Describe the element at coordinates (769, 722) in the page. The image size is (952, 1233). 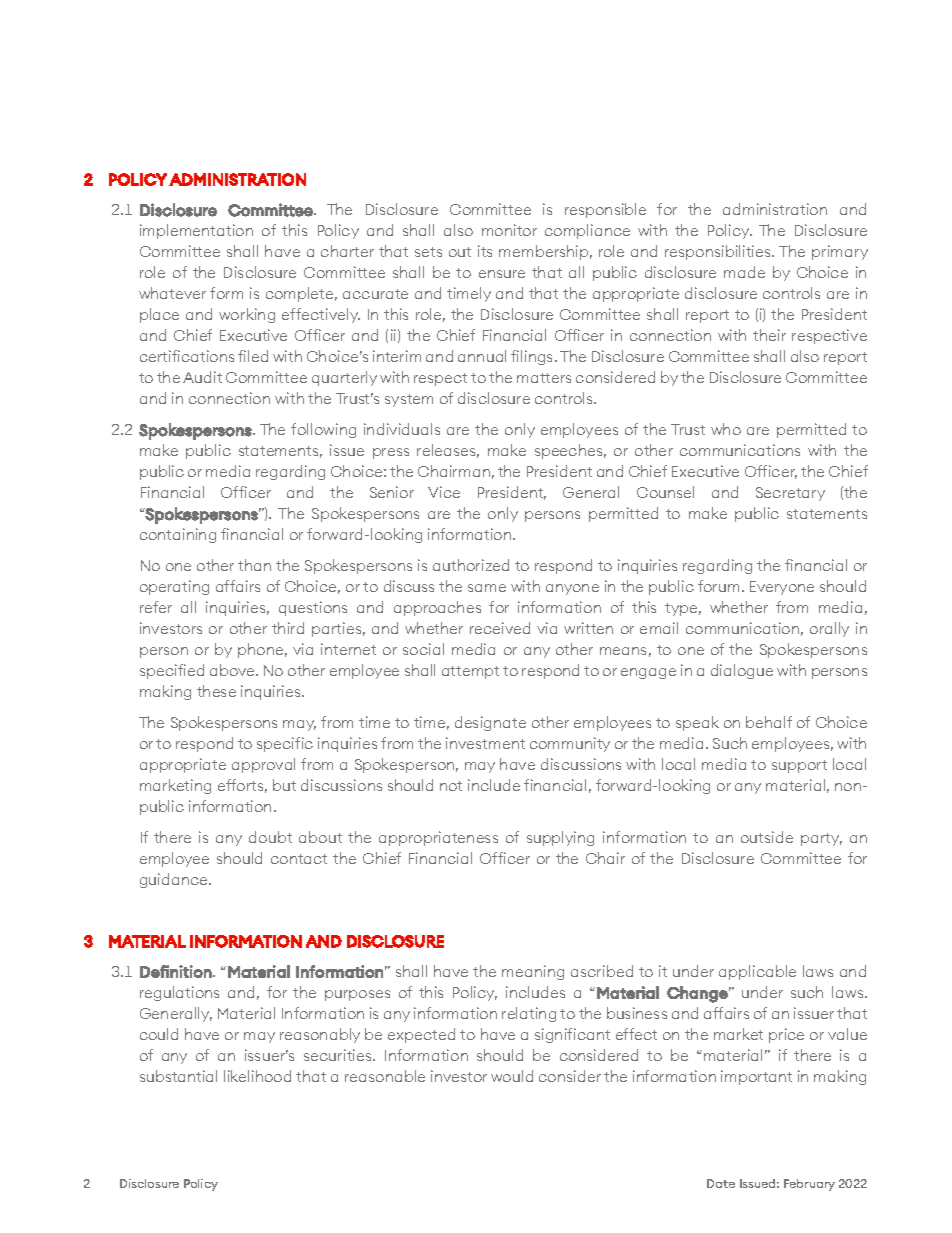
I see `behalf` at that location.
